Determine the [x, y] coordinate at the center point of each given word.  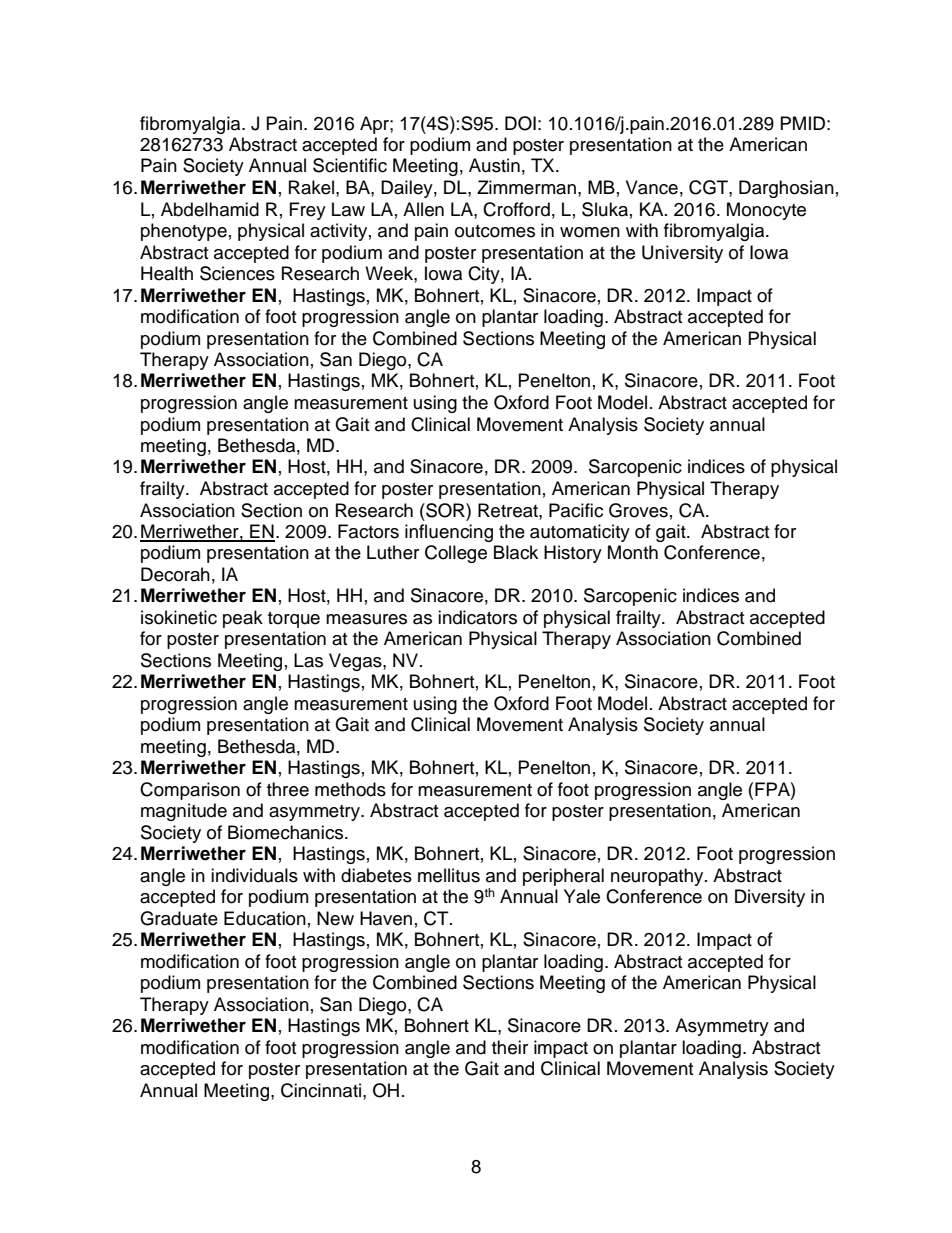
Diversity [770, 898]
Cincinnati [321, 1090]
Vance [652, 187]
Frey [308, 211]
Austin [494, 165]
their [510, 1047]
